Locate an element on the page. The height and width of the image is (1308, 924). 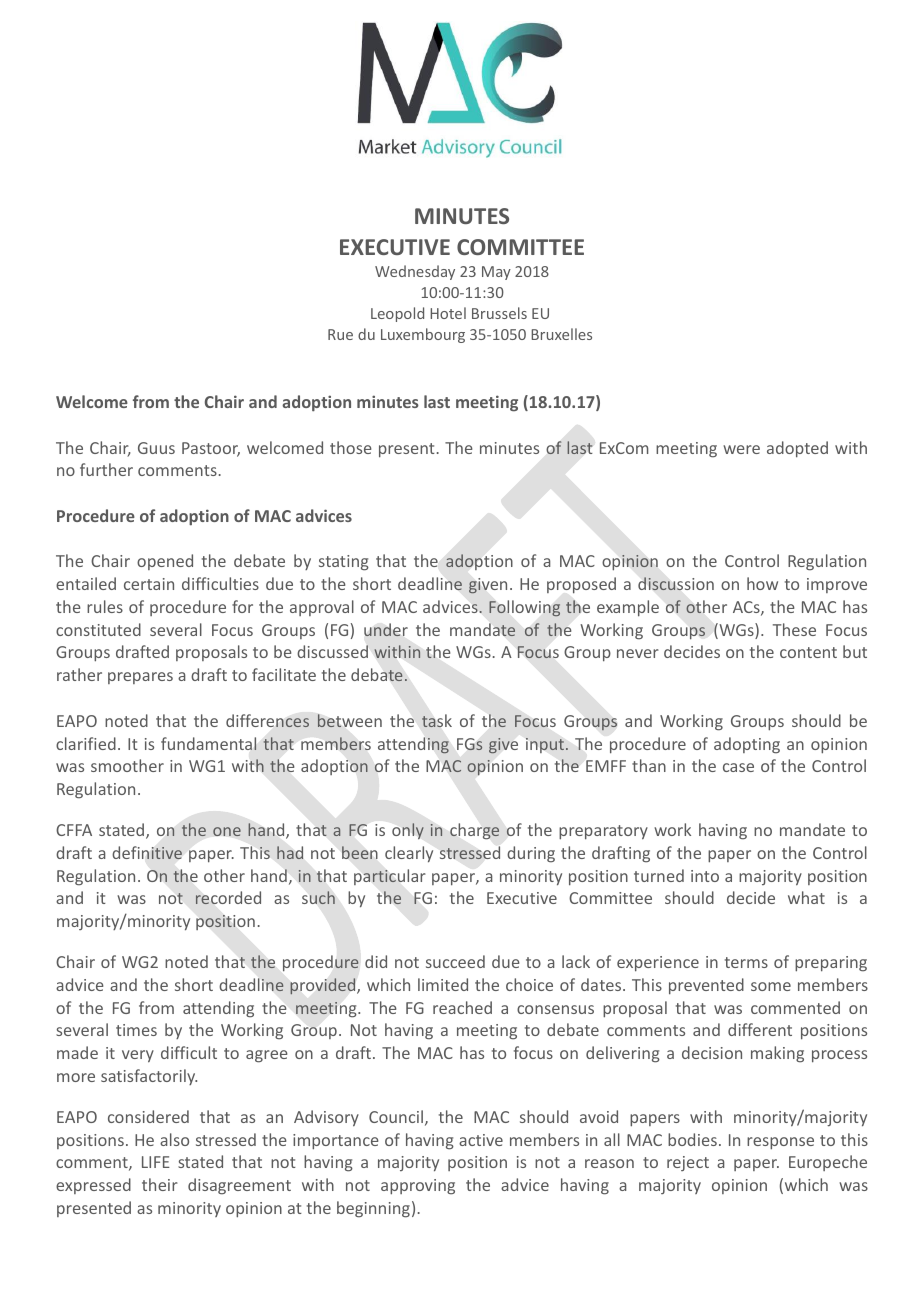
their is located at coordinates (160, 1184).
